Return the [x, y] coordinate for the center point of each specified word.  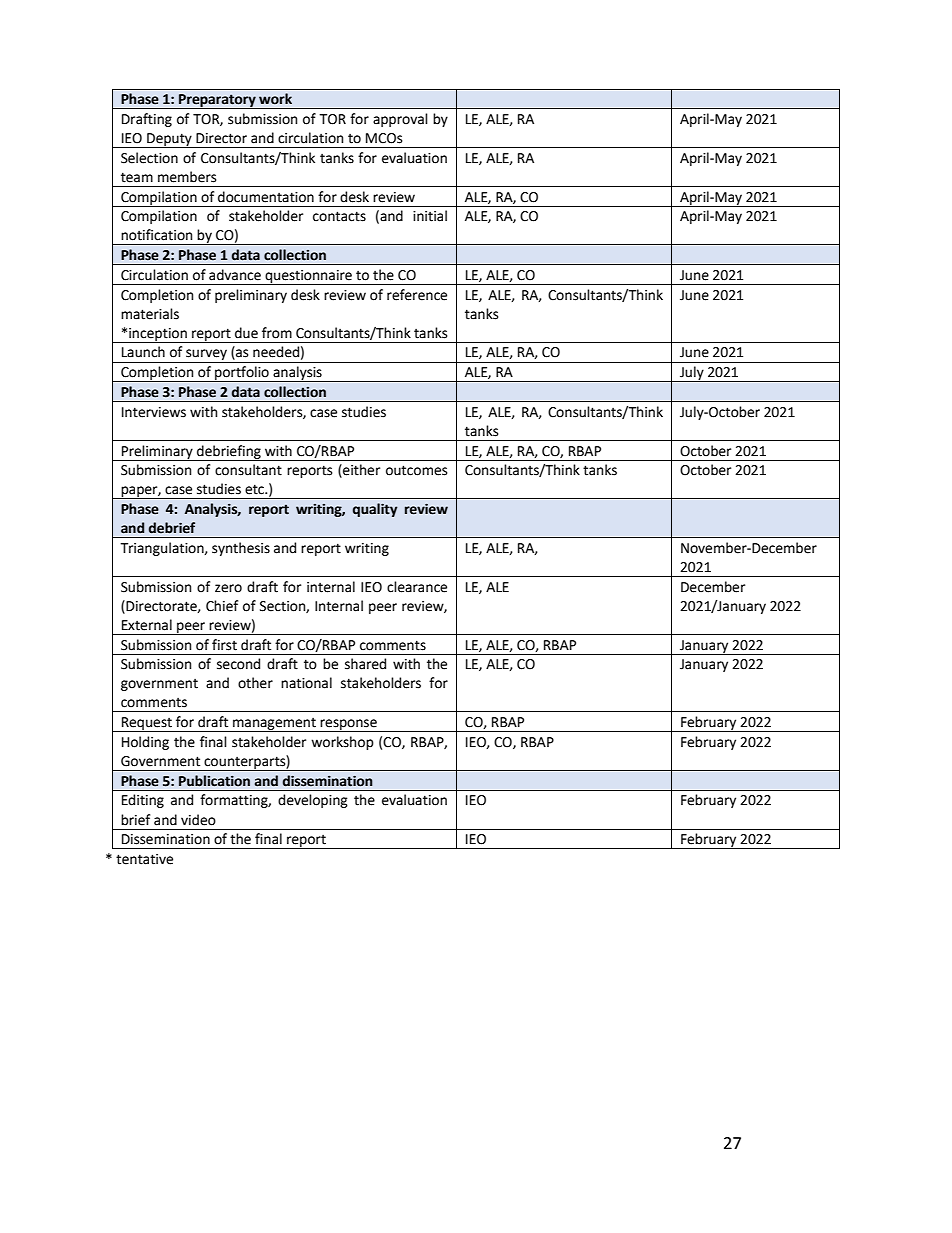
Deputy [169, 140]
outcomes [416, 470]
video [198, 820]
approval [400, 120]
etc [256, 489]
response [349, 725]
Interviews [154, 412]
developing [313, 801]
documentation [266, 197]
